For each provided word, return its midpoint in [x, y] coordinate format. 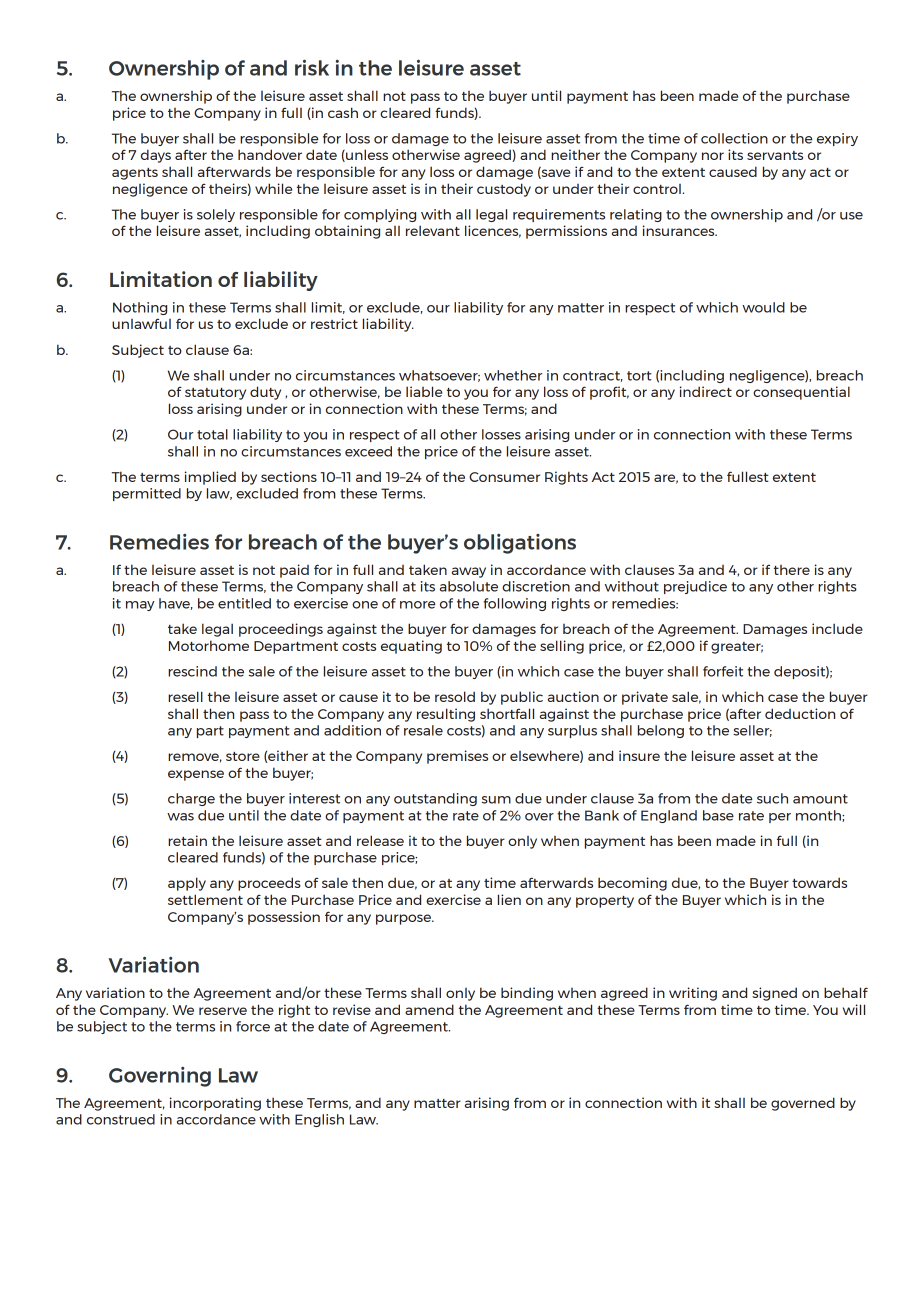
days [156, 156]
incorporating [215, 1104]
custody [504, 190]
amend [429, 1009]
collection [734, 138]
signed [774, 994]
